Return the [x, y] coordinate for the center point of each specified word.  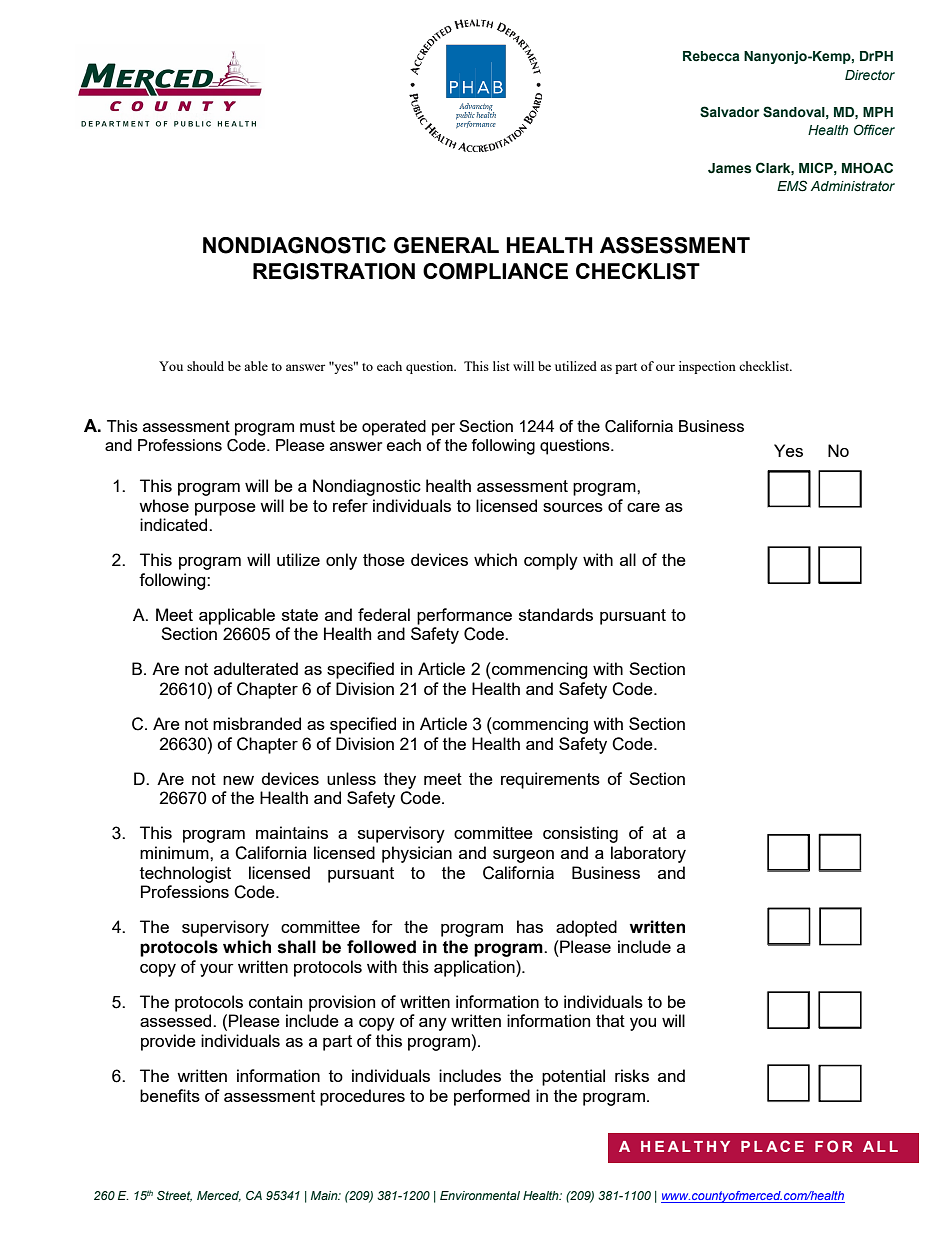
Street [174, 1196]
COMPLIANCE [495, 271]
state [300, 615]
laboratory [648, 854]
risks [632, 1075]
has [530, 926]
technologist [185, 874]
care [643, 507]
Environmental [480, 1195]
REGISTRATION [334, 271]
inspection [707, 367]
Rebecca [711, 56]
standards [556, 614]
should [205, 366]
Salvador [729, 112]
